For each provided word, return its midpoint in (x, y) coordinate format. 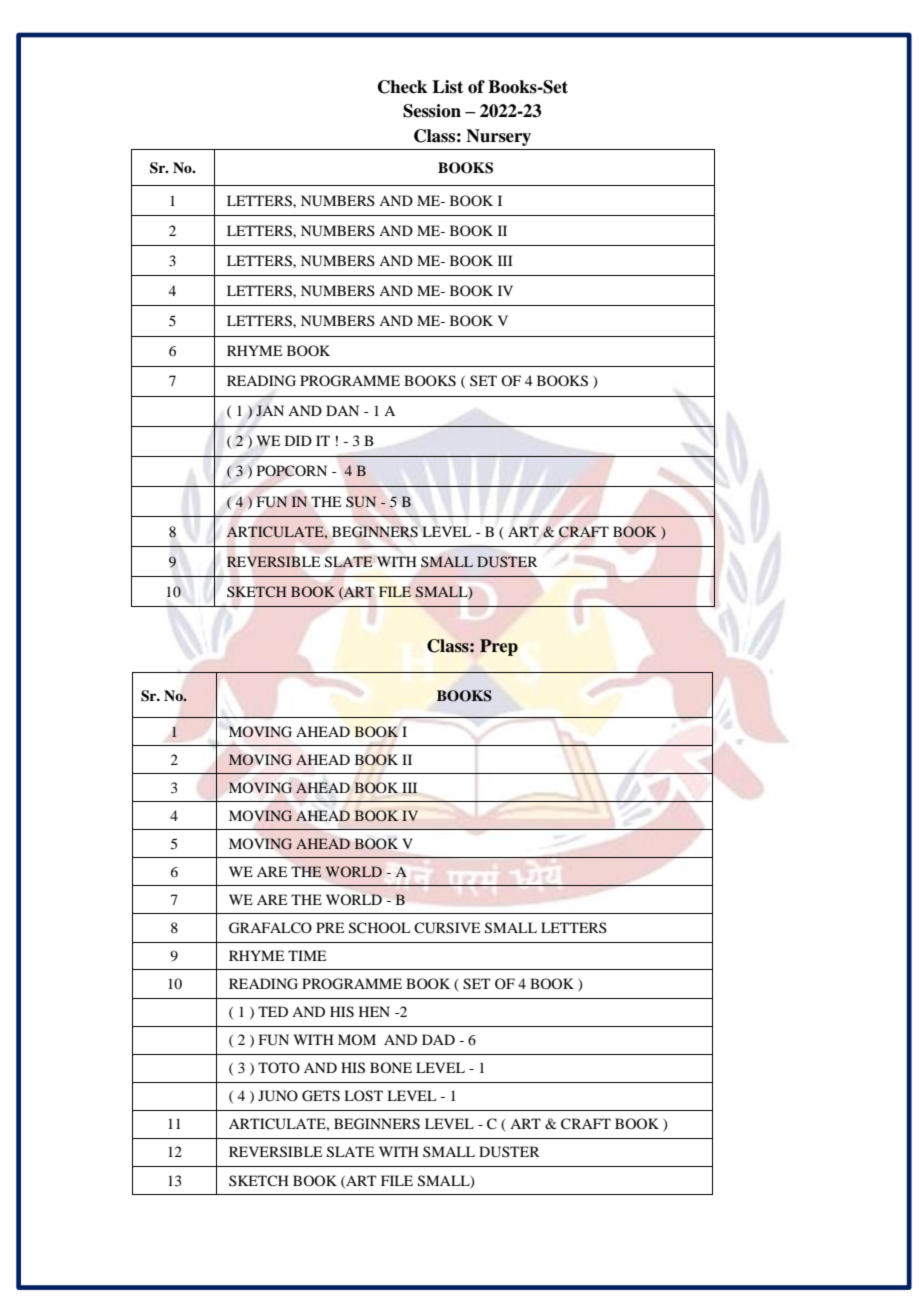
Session (432, 111)
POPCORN (292, 471)
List (447, 87)
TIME (307, 955)
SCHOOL (379, 928)
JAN (270, 411)
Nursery (498, 137)
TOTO (279, 1067)
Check (402, 87)
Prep (499, 647)
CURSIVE (447, 928)
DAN (342, 410)
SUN (361, 502)
